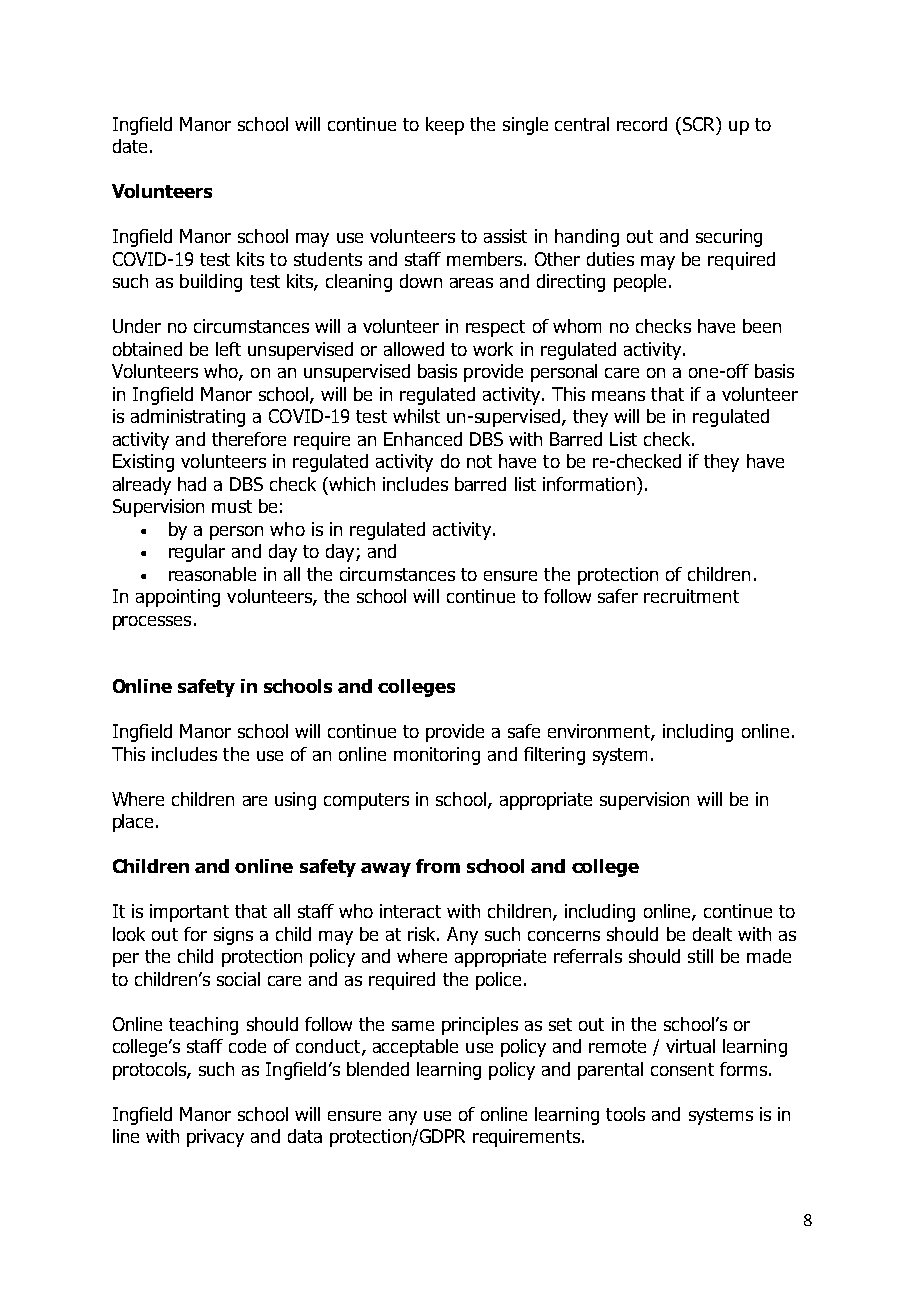  Describe the element at coordinates (178, 598) in the screenshot. I see `appointing` at that location.
